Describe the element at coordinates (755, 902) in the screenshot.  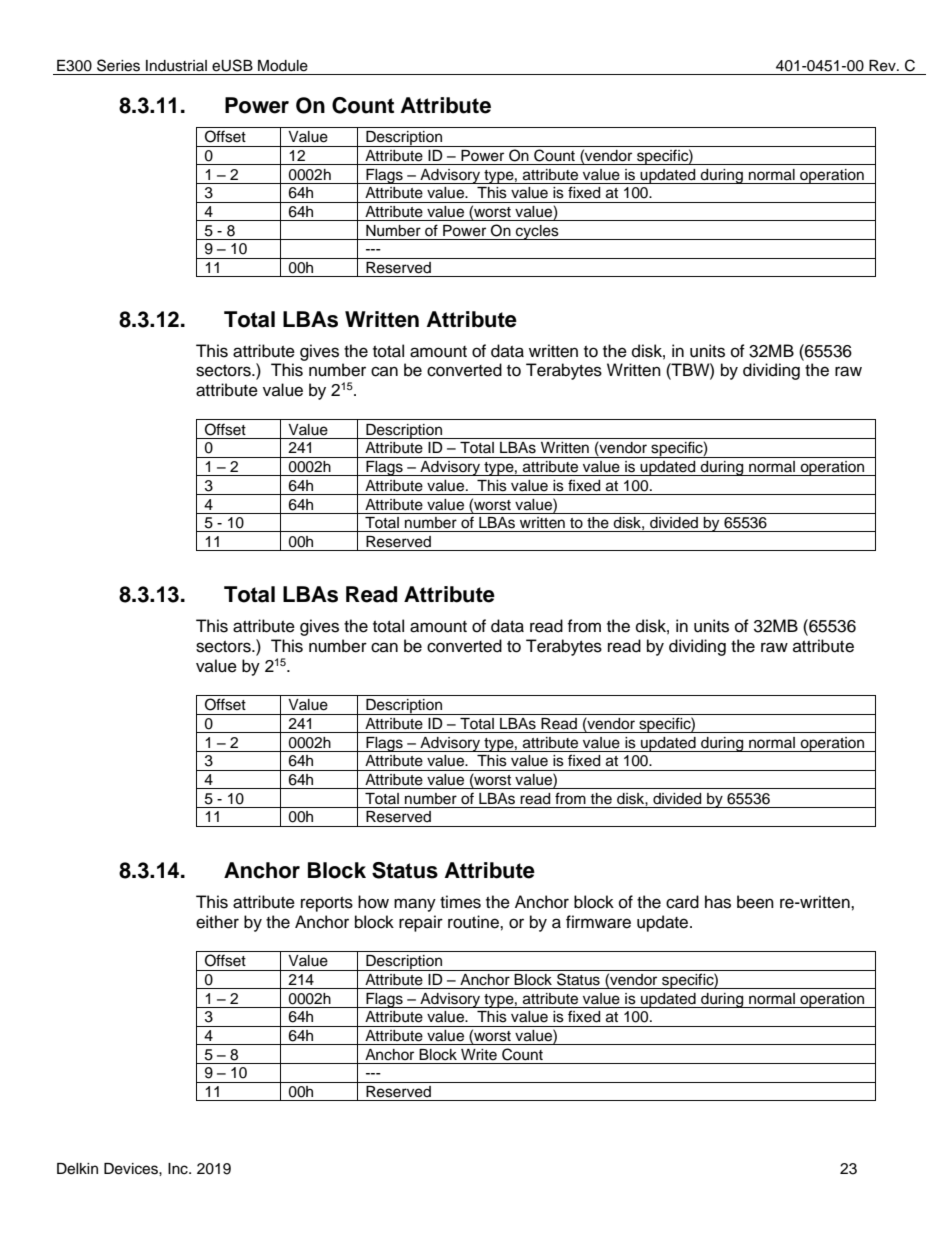
I see `been` at that location.
